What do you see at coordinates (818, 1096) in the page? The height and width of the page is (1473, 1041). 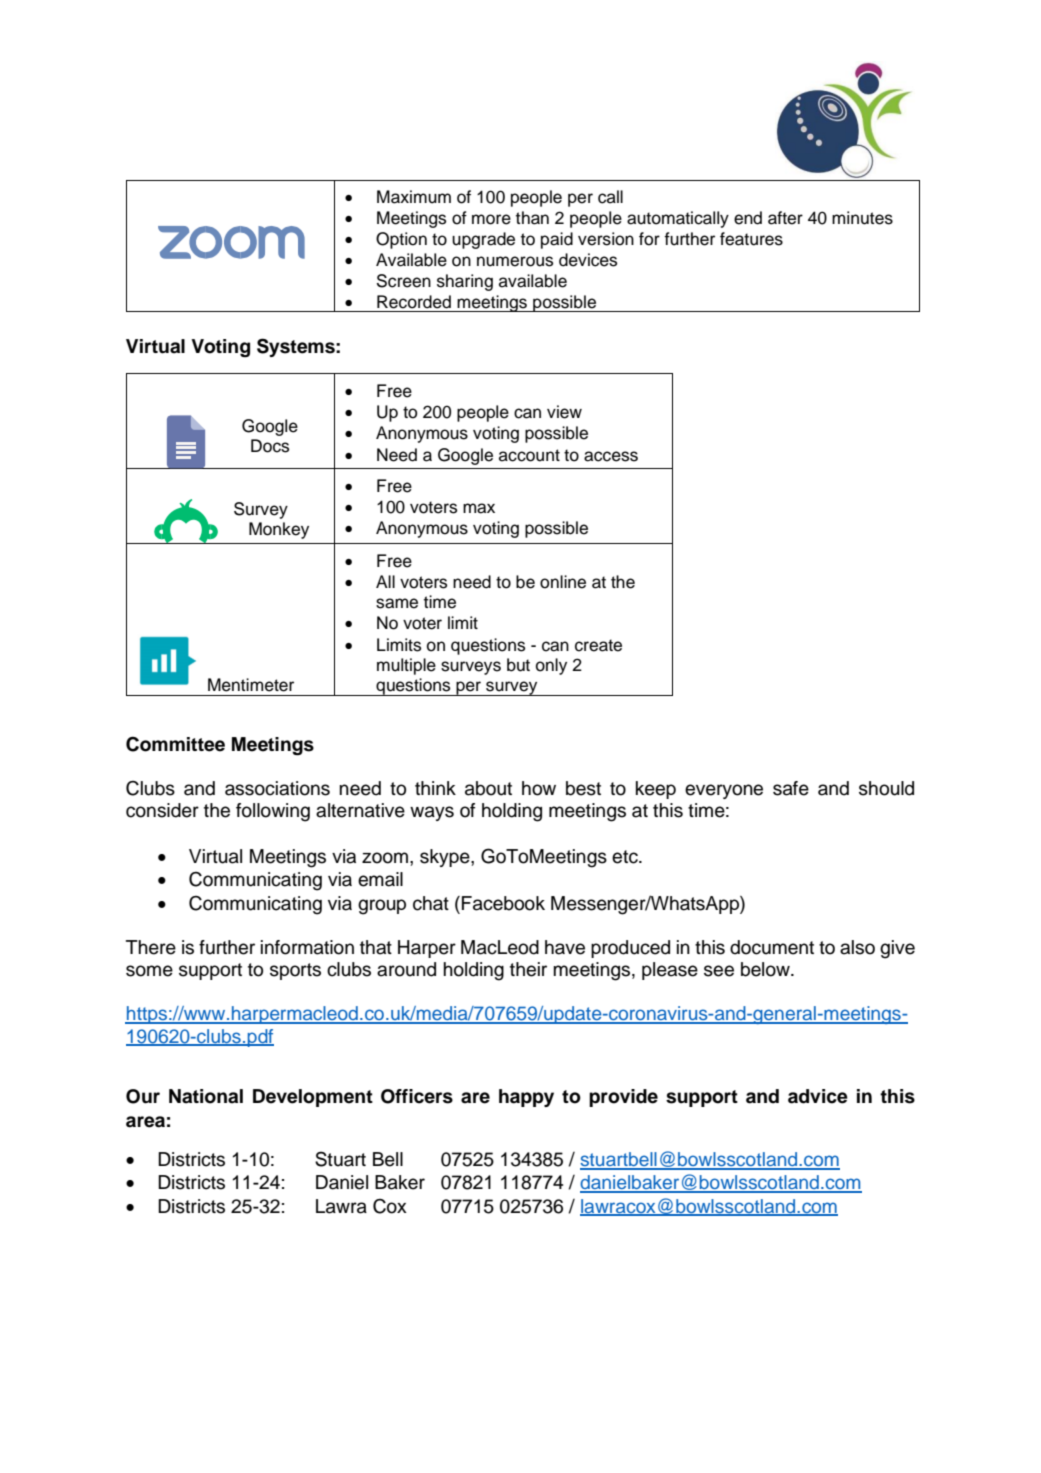 I see `advice` at bounding box center [818, 1096].
